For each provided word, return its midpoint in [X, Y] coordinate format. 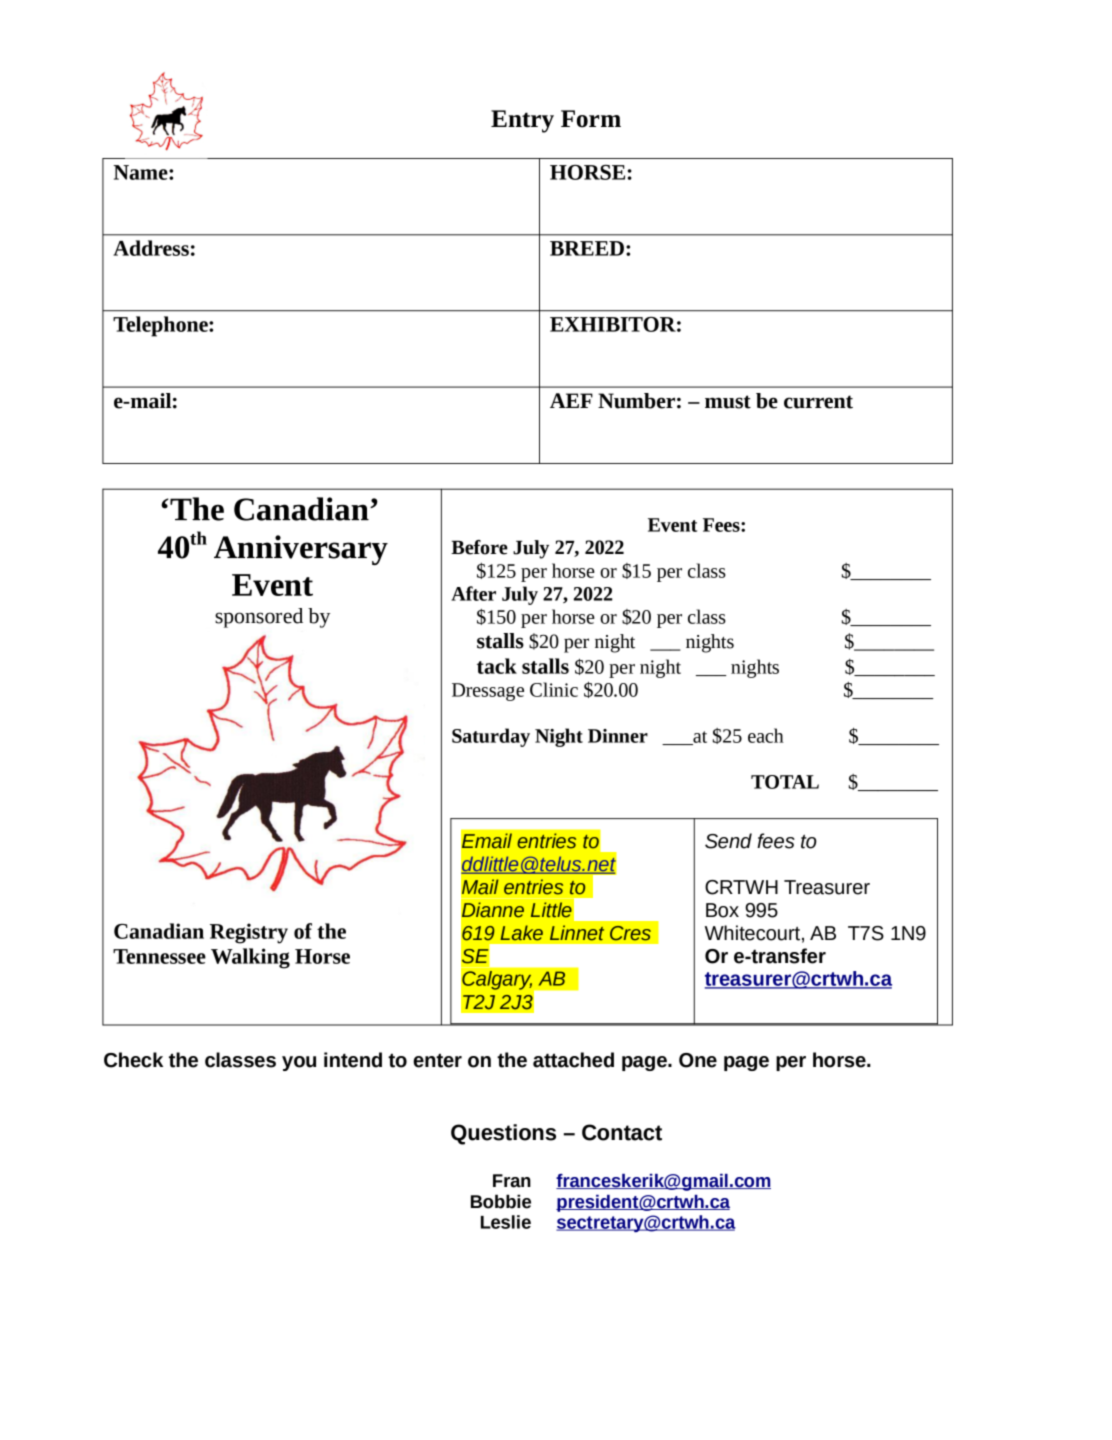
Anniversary [301, 550]
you [299, 1063]
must [728, 402]
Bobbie [501, 1201]
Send [728, 841]
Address [151, 248]
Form [591, 119]
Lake [521, 933]
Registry [249, 933]
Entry [522, 121]
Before [479, 547]
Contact [622, 1132]
